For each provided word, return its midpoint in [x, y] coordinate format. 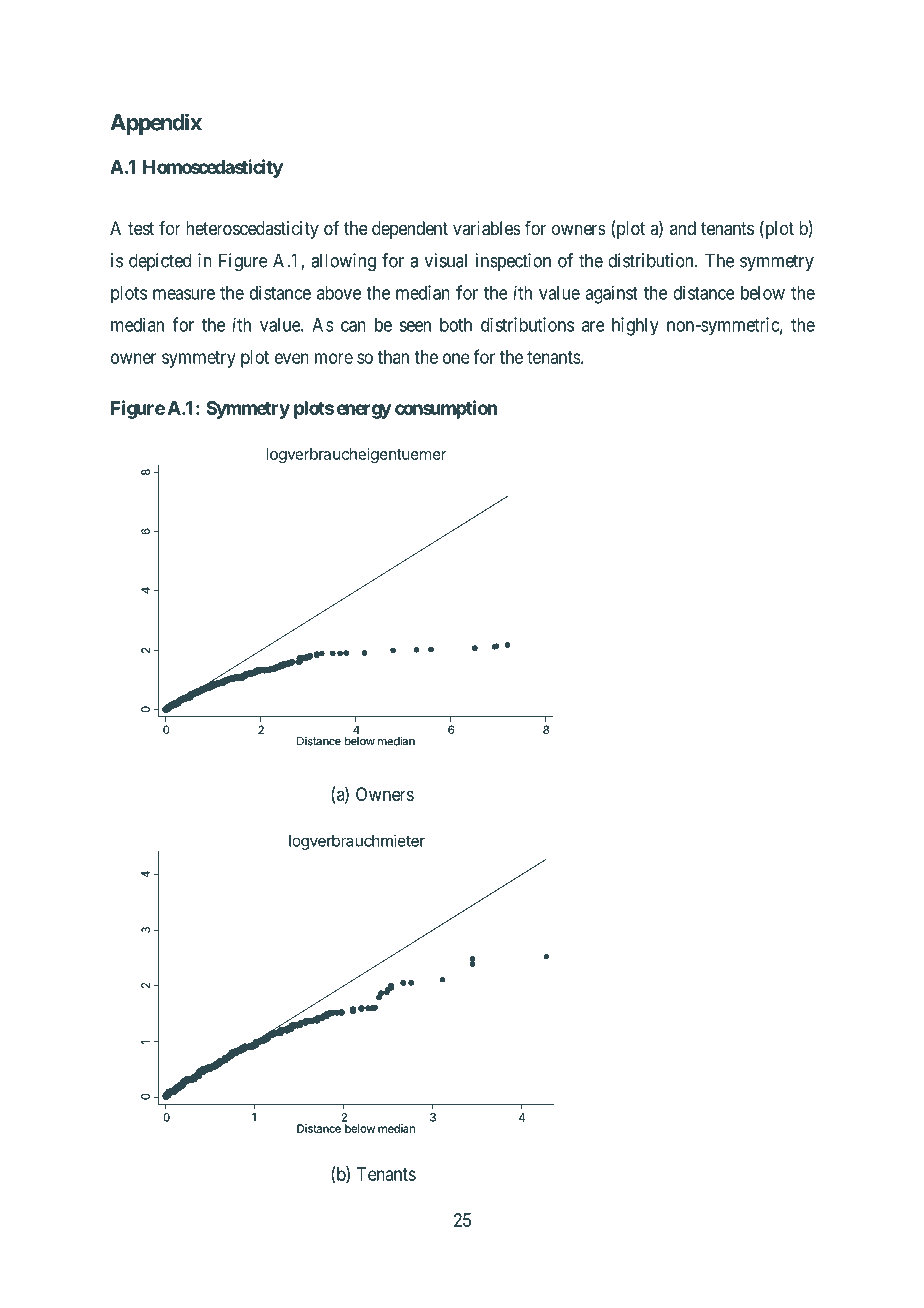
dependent [410, 230]
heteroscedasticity [252, 230]
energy [364, 411]
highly [635, 326]
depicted [160, 262]
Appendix [156, 124]
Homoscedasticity [213, 168]
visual [446, 260]
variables [487, 228]
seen [415, 326]
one [456, 358]
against [611, 294]
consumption [446, 409]
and [683, 228]
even [292, 358]
